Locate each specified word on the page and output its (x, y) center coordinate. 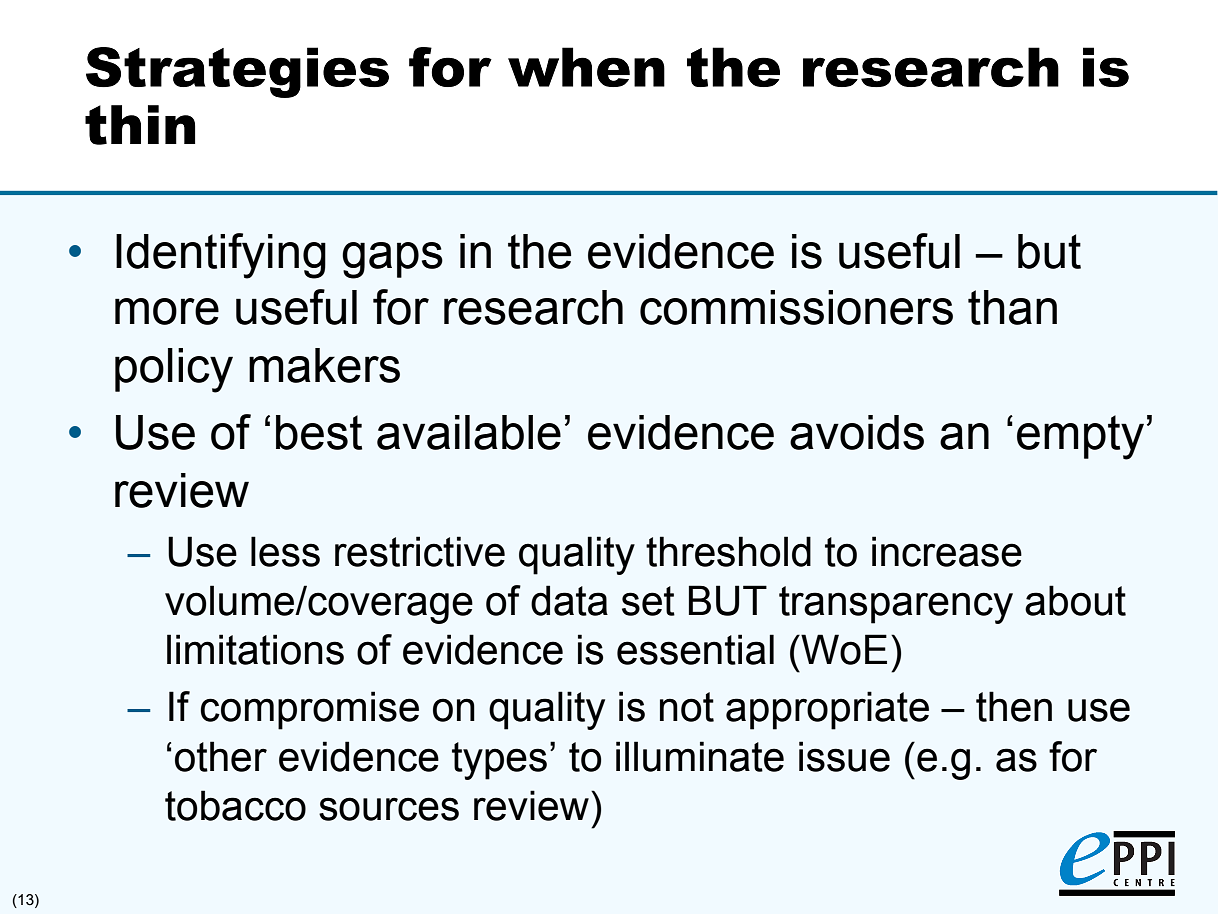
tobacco (235, 805)
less (285, 551)
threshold (728, 551)
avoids (857, 432)
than (1012, 307)
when (586, 67)
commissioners (796, 307)
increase (947, 551)
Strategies (237, 72)
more (167, 311)
